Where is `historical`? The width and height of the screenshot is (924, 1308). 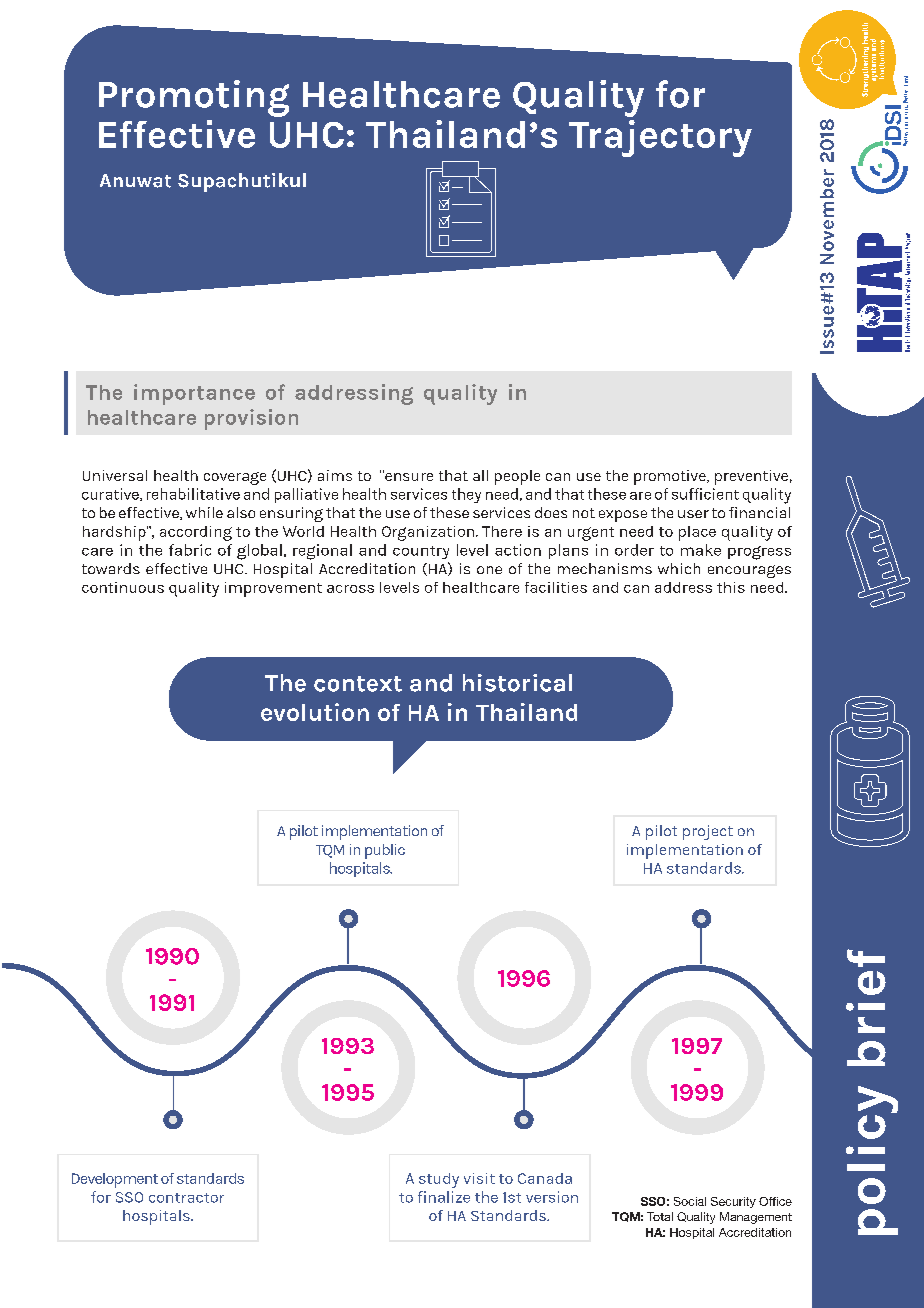 historical is located at coordinates (517, 683).
